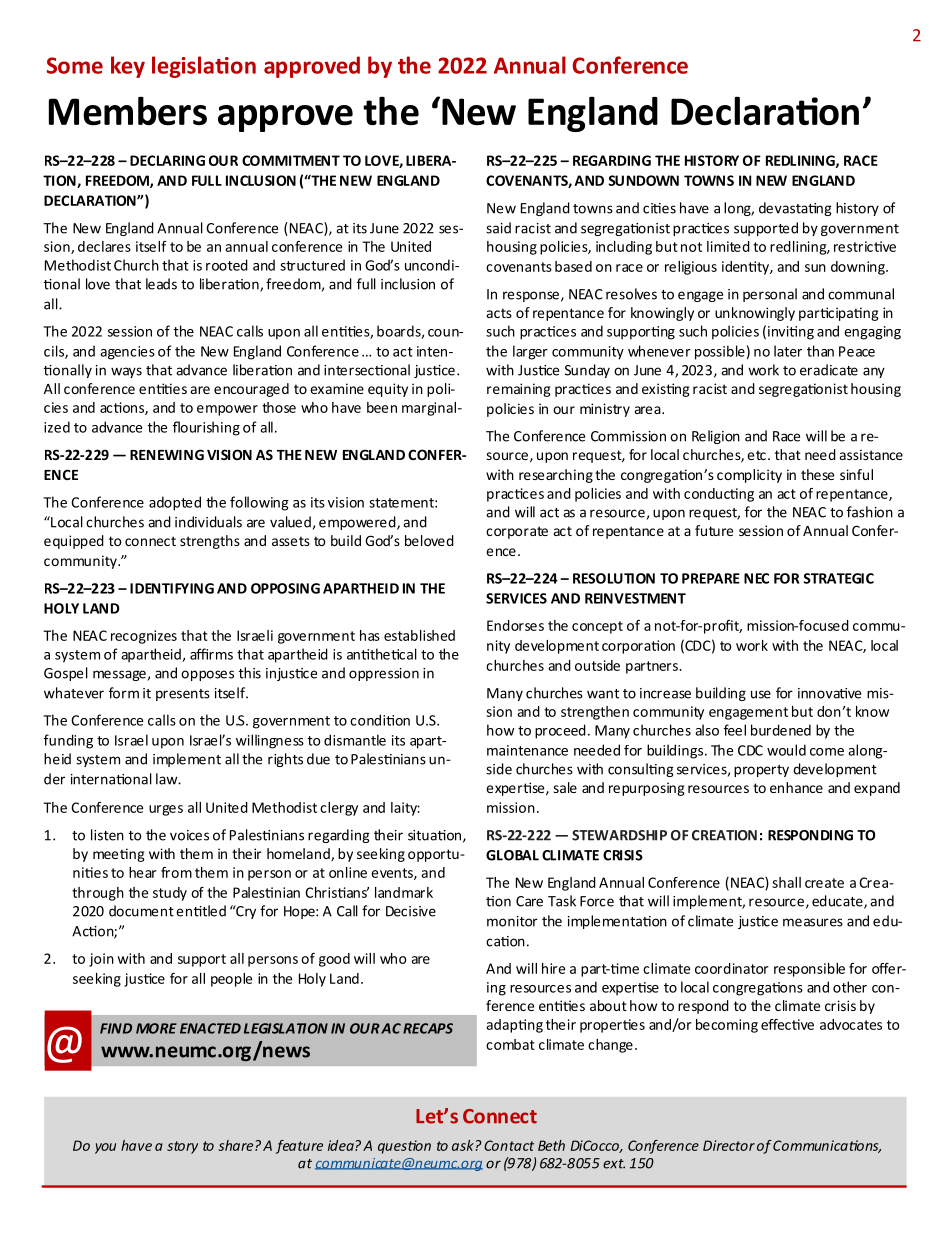 Image resolution: width=952 pixels, height=1233 pixels. I want to click on recognizes, so click(144, 637).
